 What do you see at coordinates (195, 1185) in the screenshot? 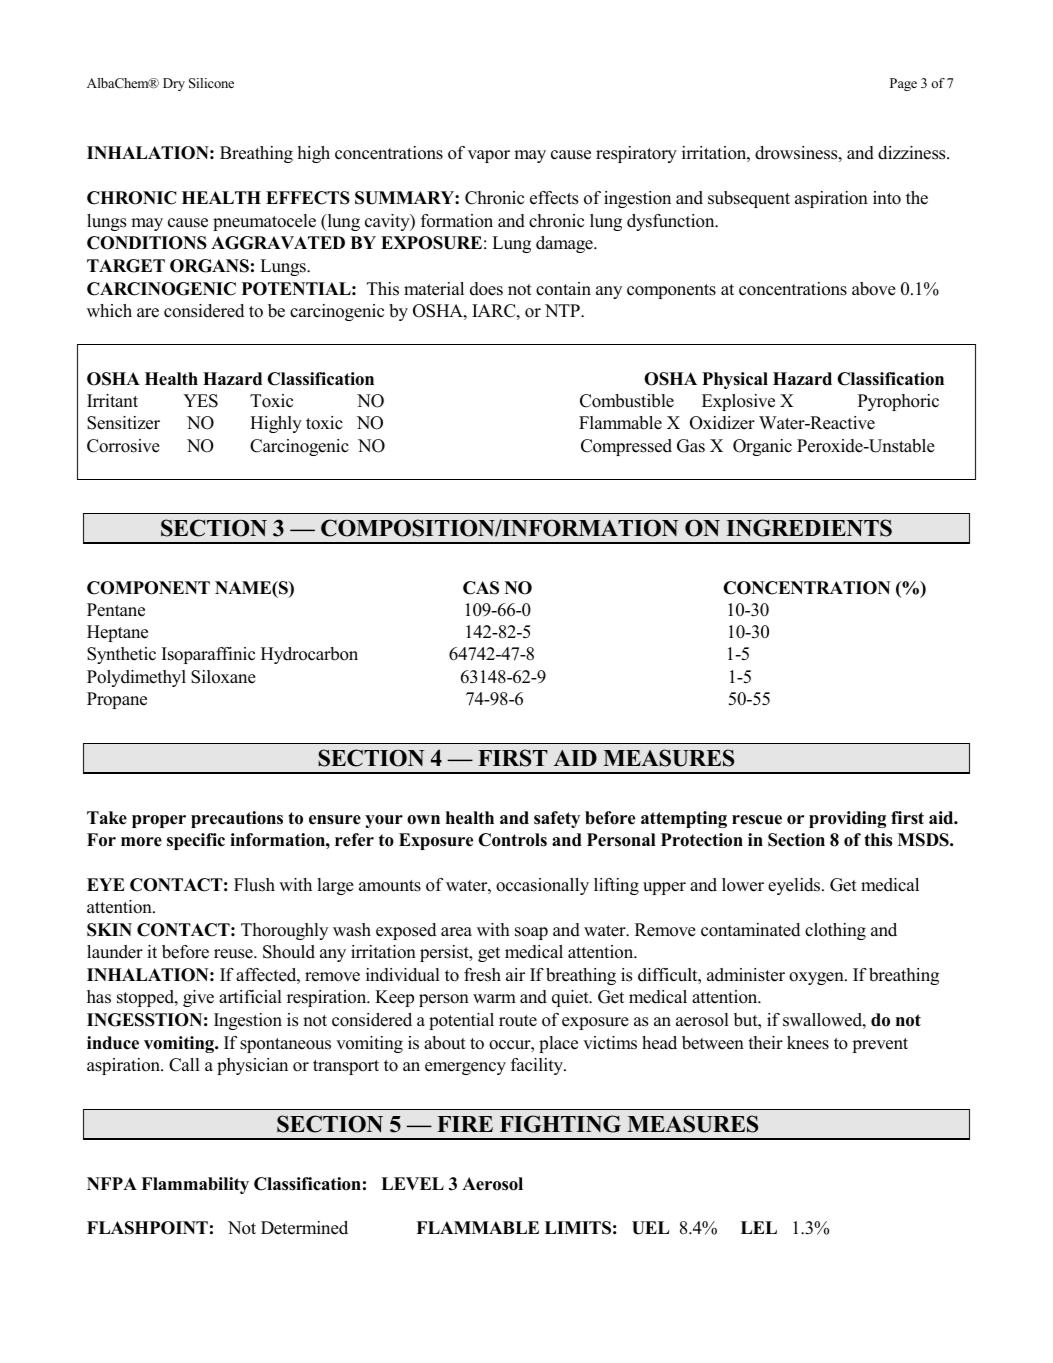
I see `Flammability` at bounding box center [195, 1185].
